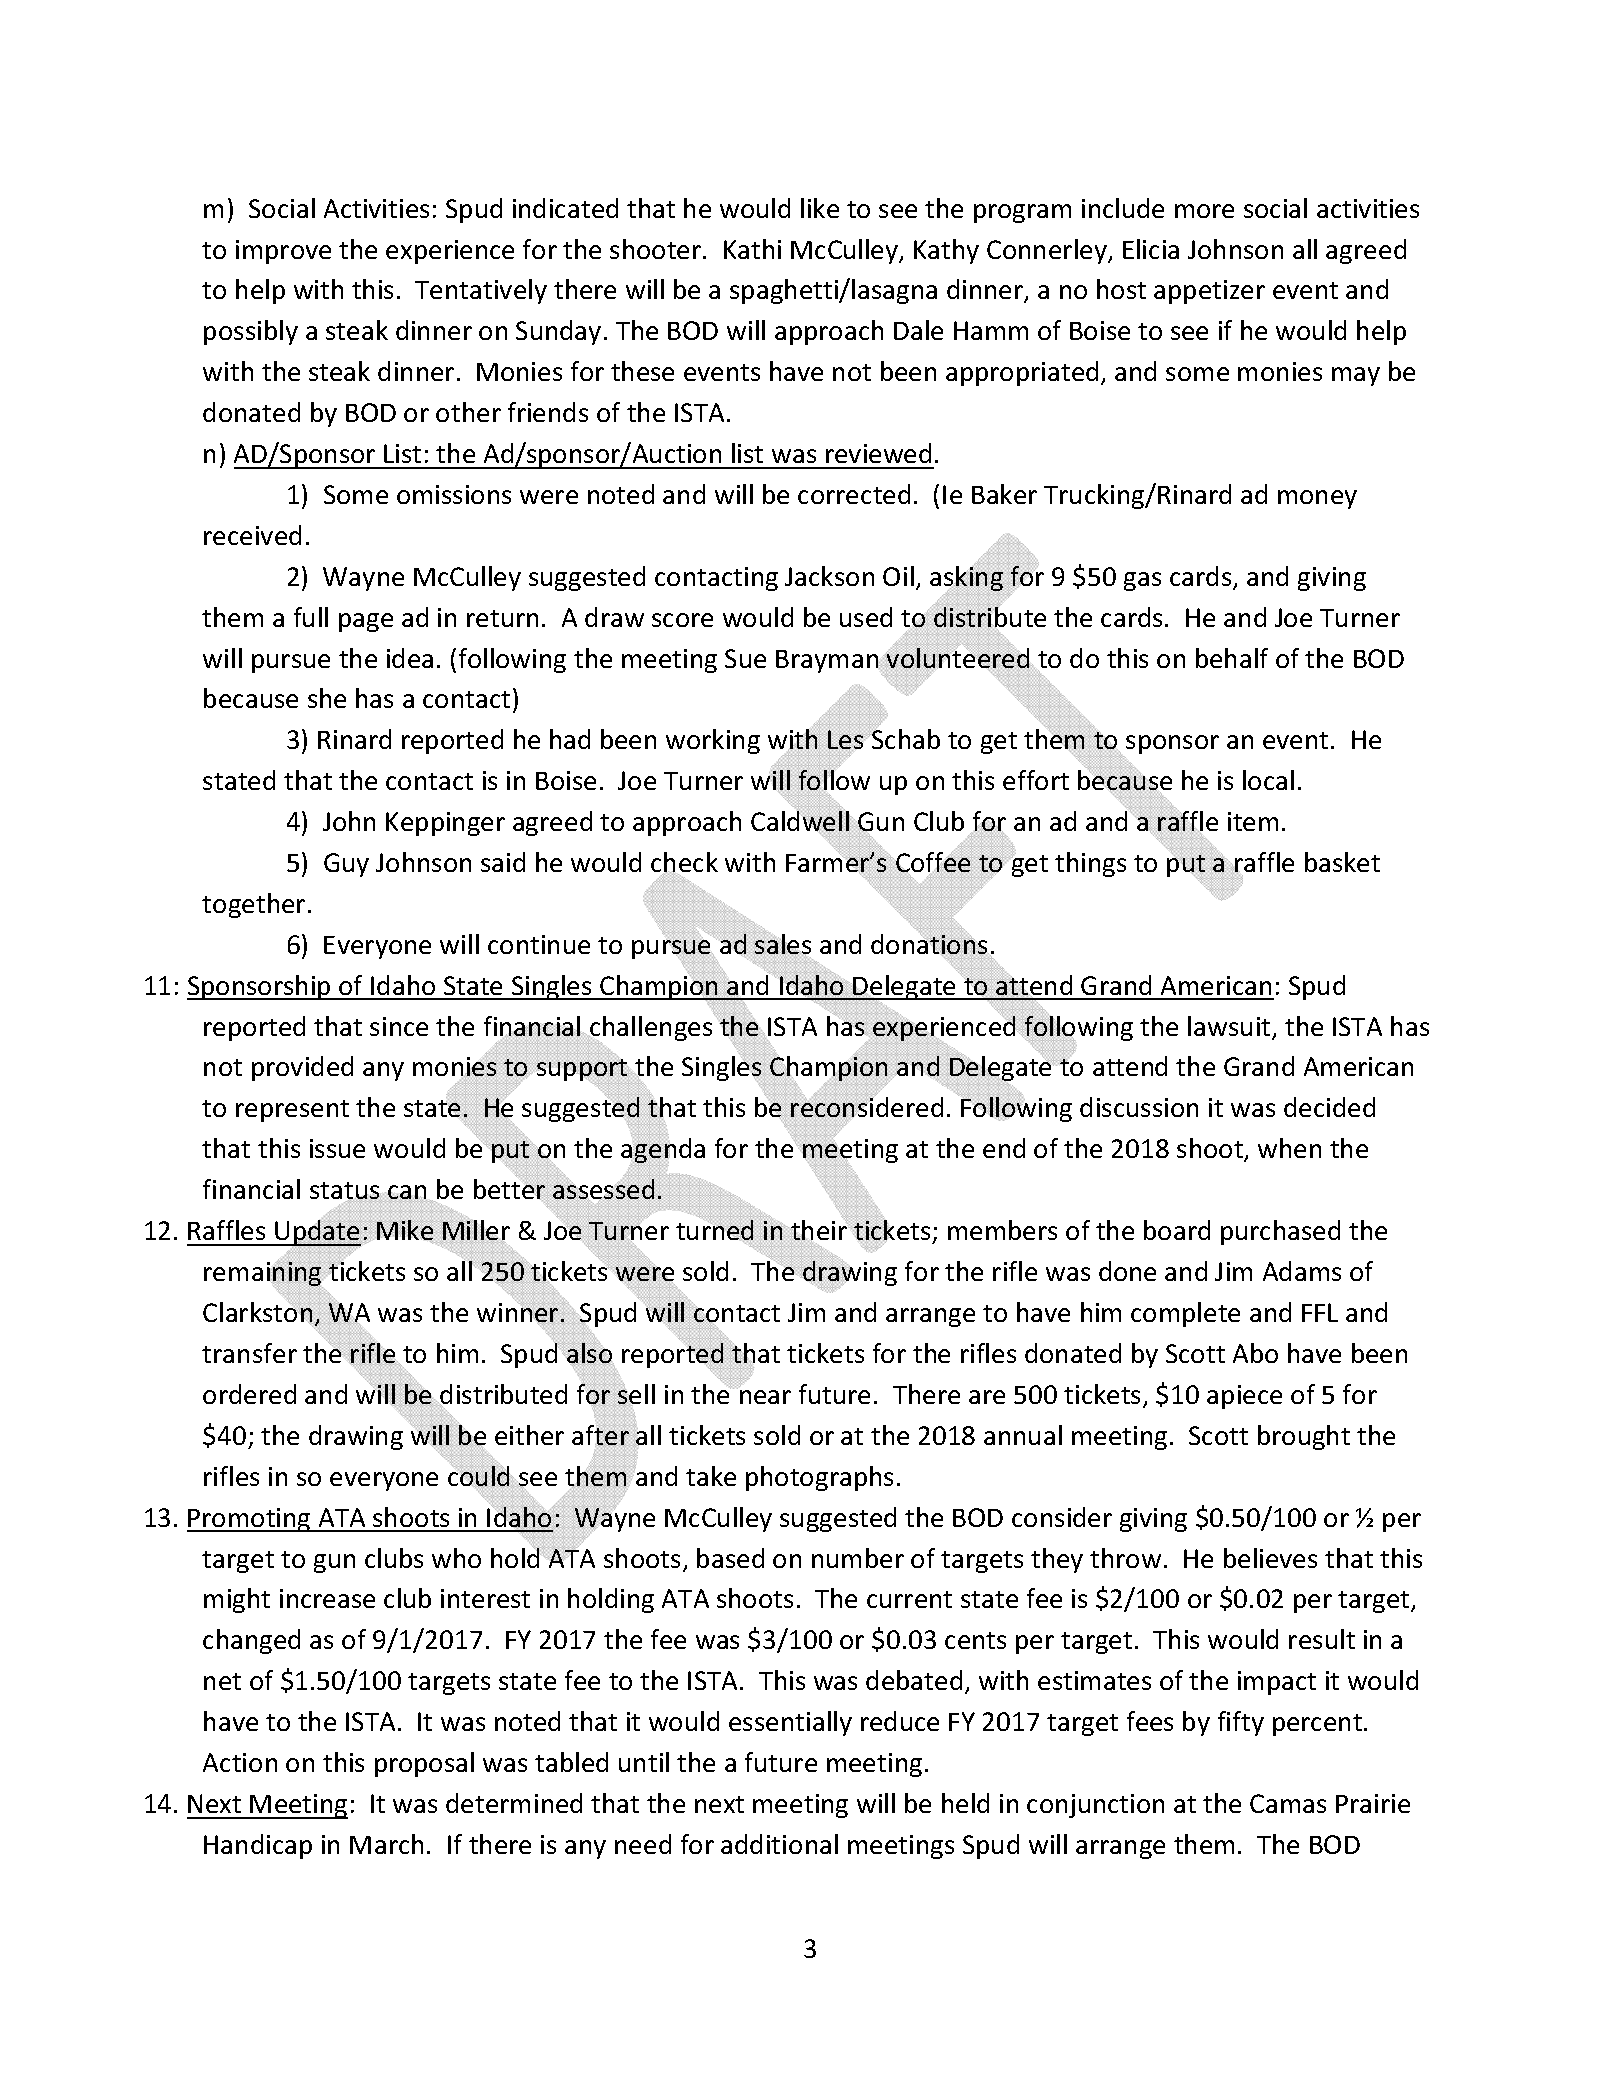  Describe the element at coordinates (716, 1230) in the screenshot. I see `turned` at that location.
